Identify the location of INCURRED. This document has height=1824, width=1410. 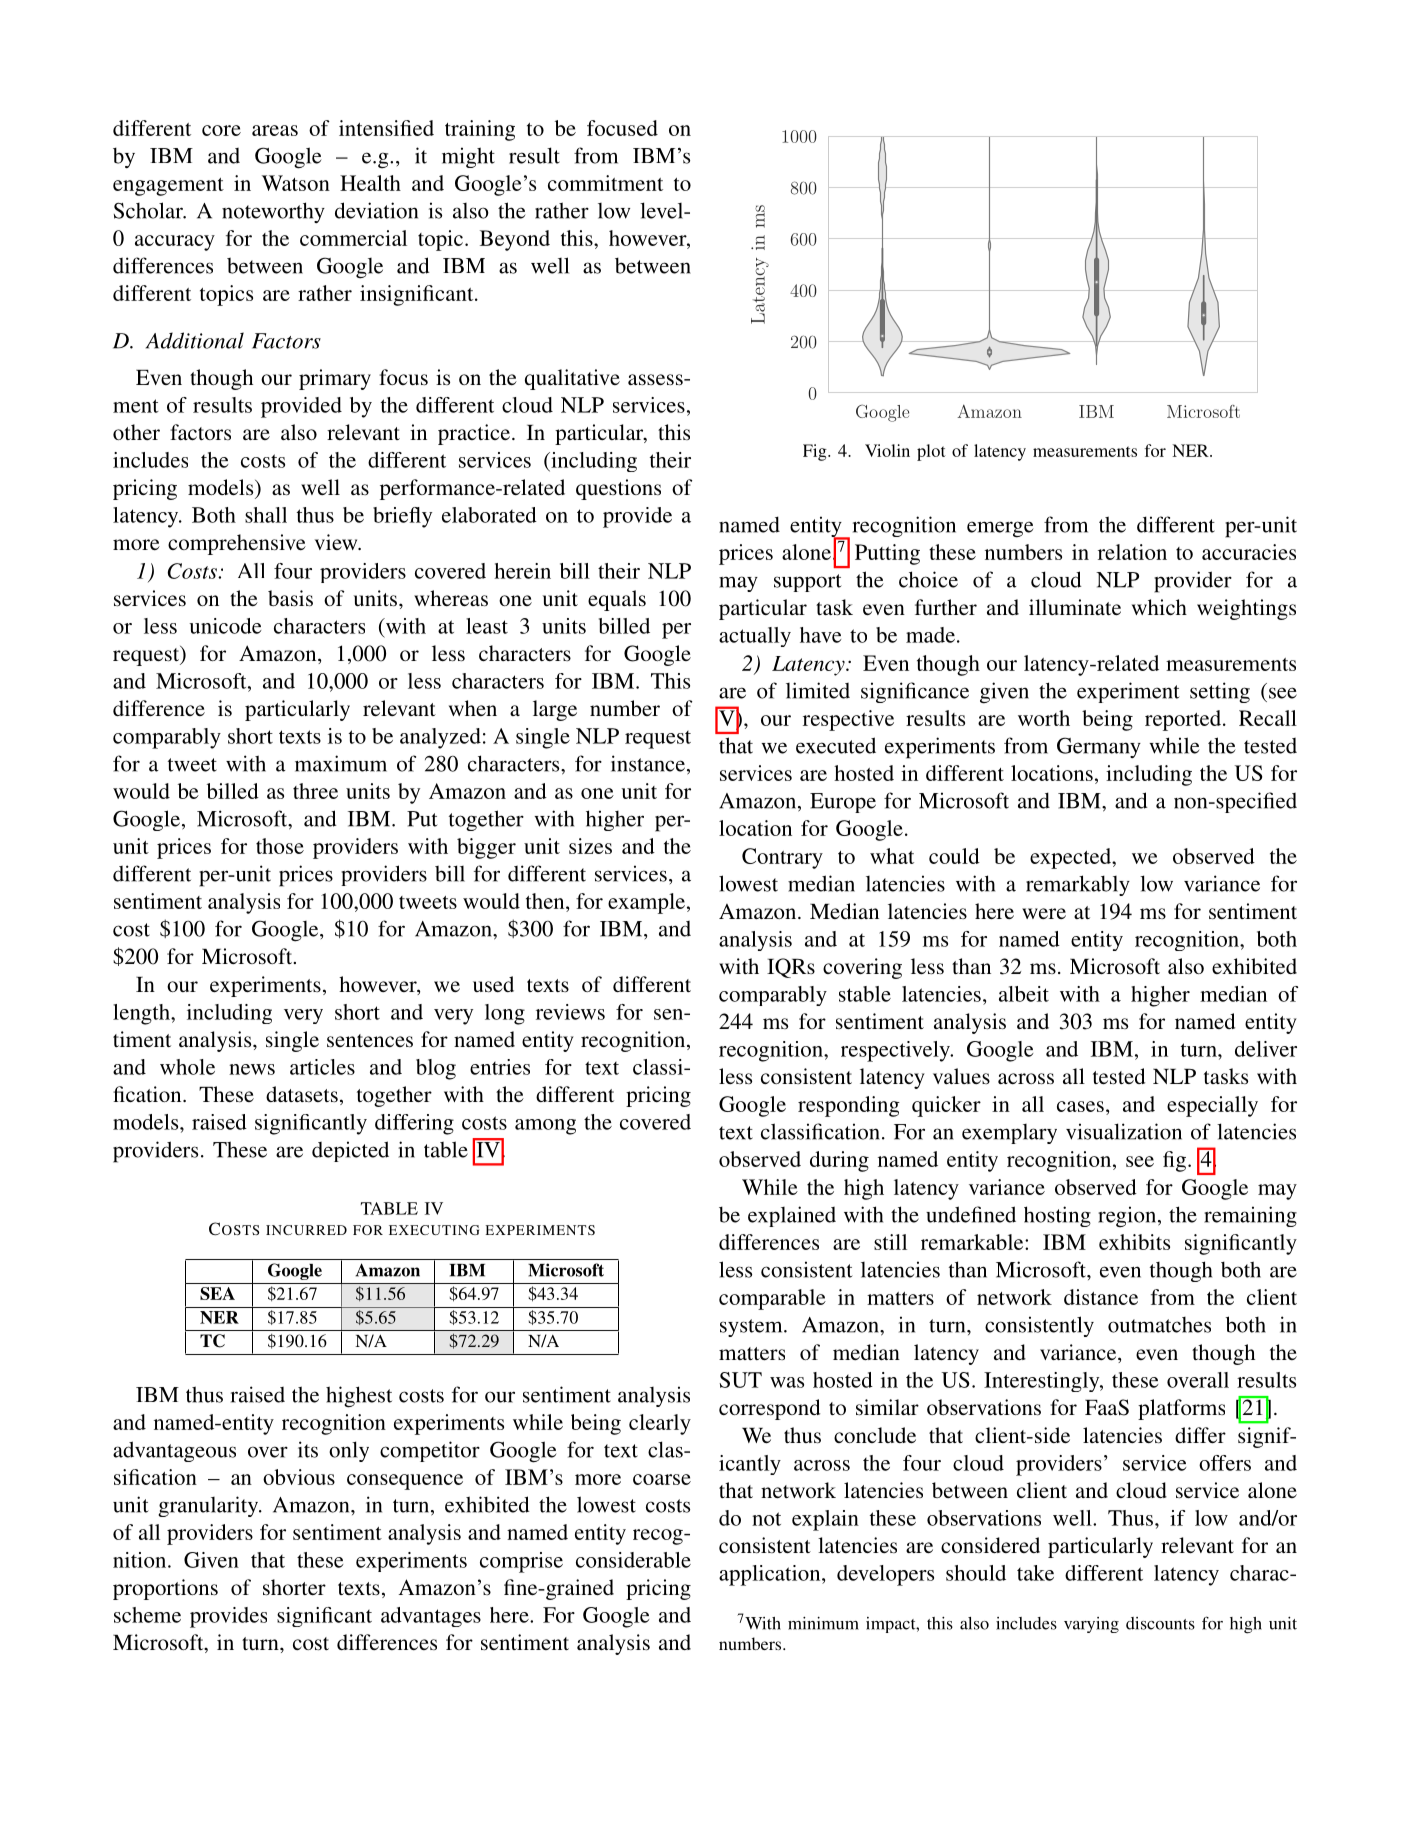
(306, 1230).
